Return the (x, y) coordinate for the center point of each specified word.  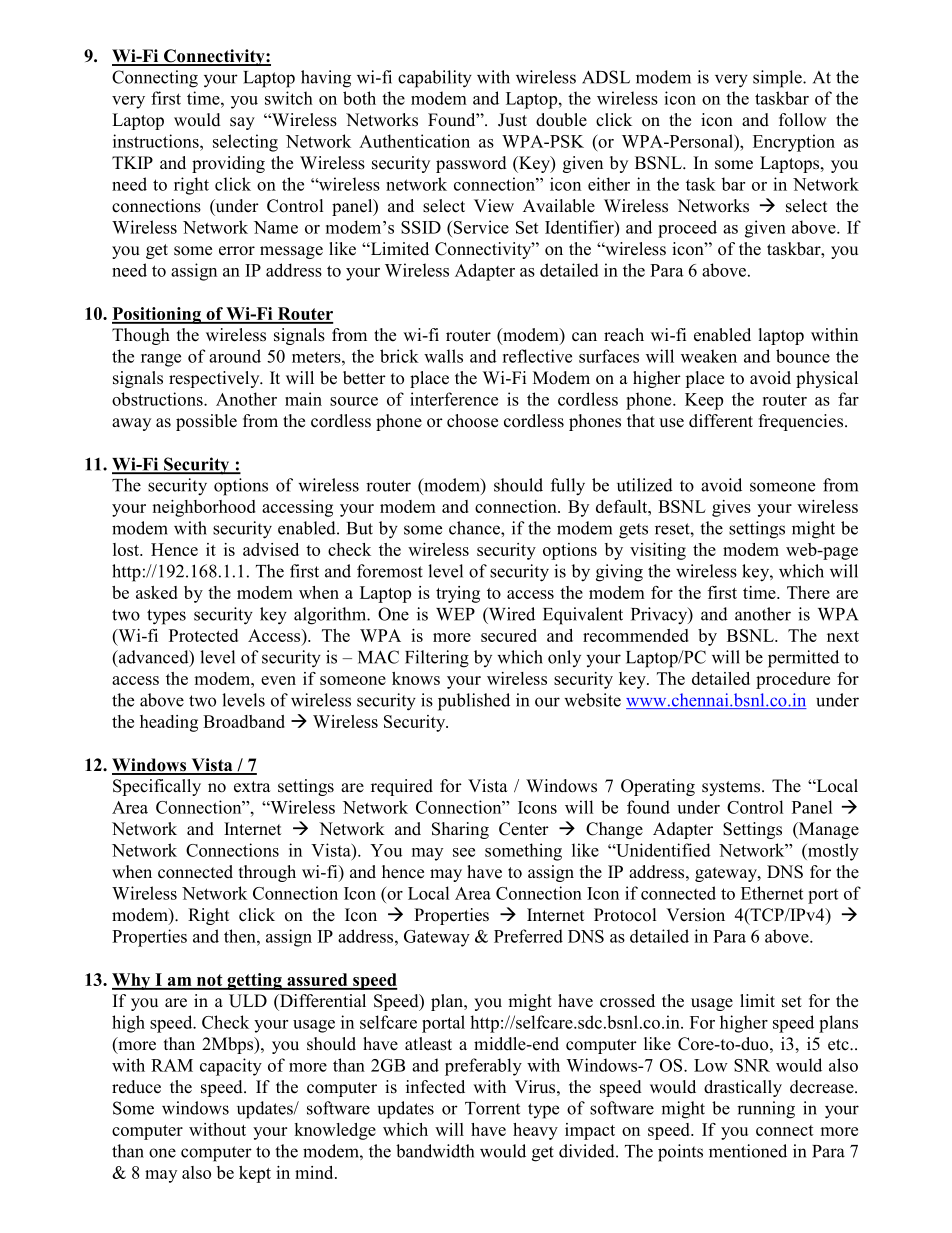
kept (255, 1174)
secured (509, 635)
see (464, 852)
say (242, 123)
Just (512, 120)
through (267, 873)
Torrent (492, 1108)
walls (443, 356)
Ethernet (772, 893)
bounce (803, 356)
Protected (203, 635)
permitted (803, 659)
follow (802, 120)
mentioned (748, 1151)
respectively (215, 379)
